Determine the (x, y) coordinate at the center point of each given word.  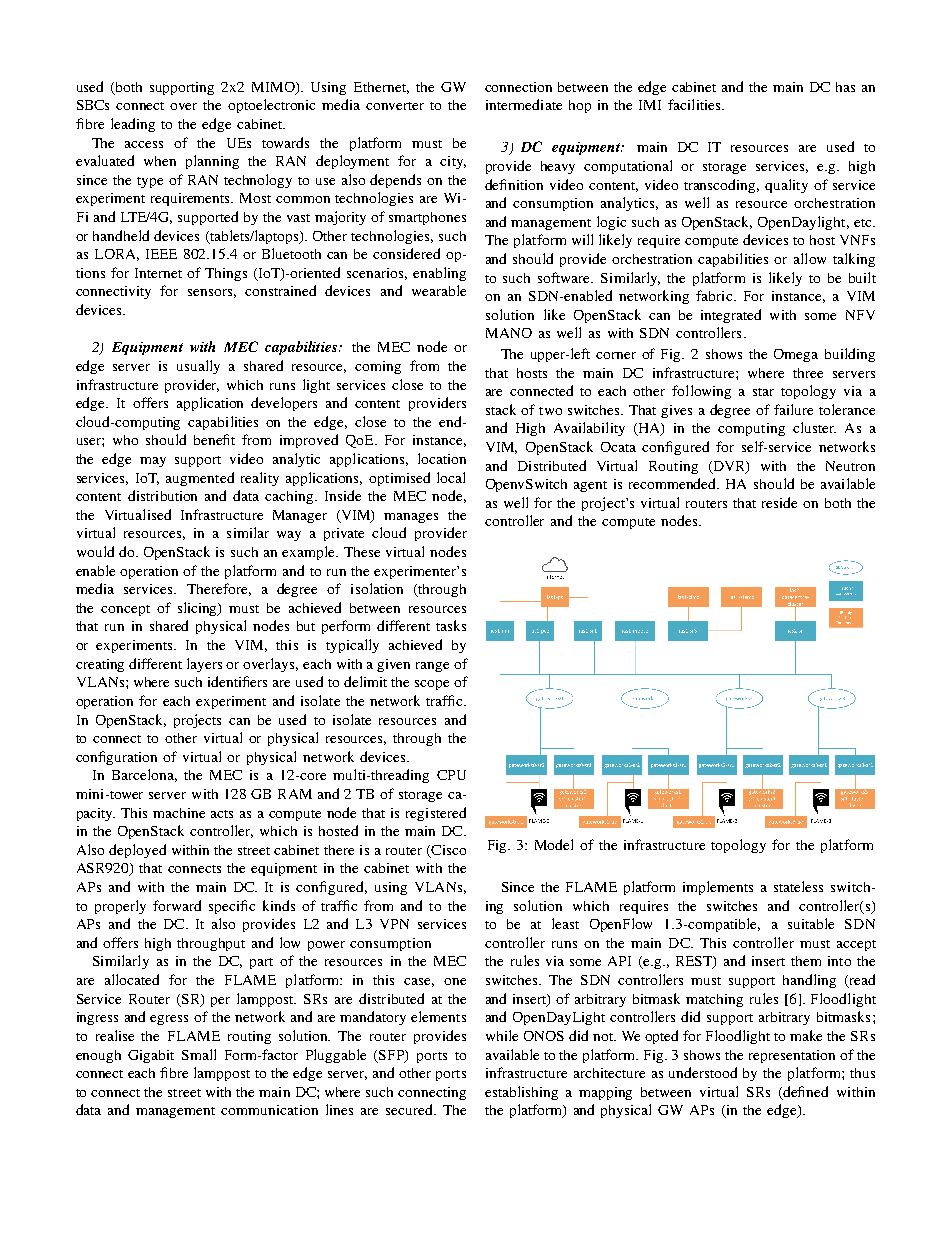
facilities (695, 104)
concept (125, 610)
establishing (521, 1093)
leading (133, 125)
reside (779, 502)
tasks (451, 625)
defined (805, 1091)
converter (395, 106)
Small (199, 1054)
